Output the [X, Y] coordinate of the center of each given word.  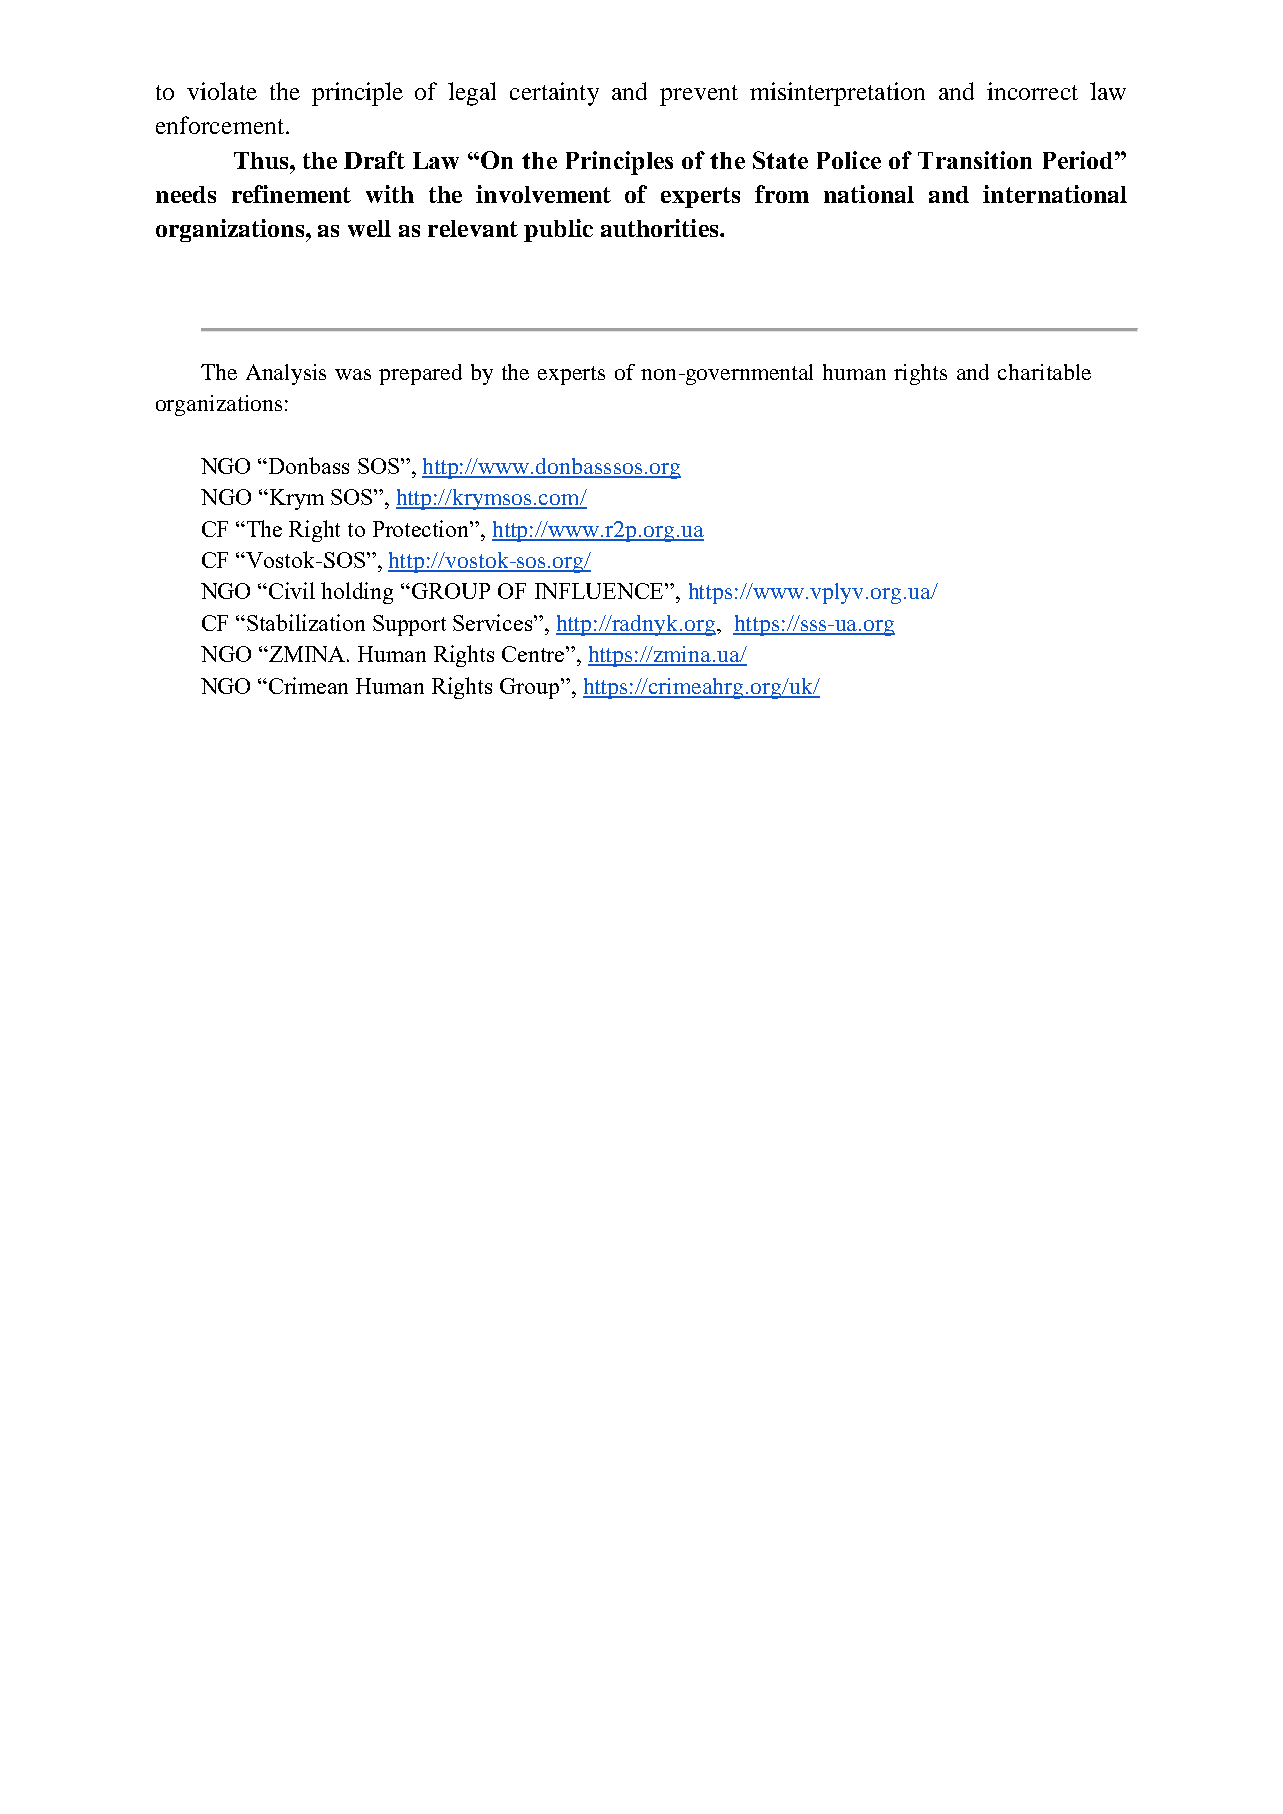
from [782, 194]
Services [494, 622]
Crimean [308, 685]
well [369, 228]
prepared [420, 374]
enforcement [221, 125]
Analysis [286, 374]
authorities [661, 228]
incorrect [1032, 91]
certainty [554, 94]
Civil [292, 590]
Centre [534, 654]
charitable [1044, 372]
